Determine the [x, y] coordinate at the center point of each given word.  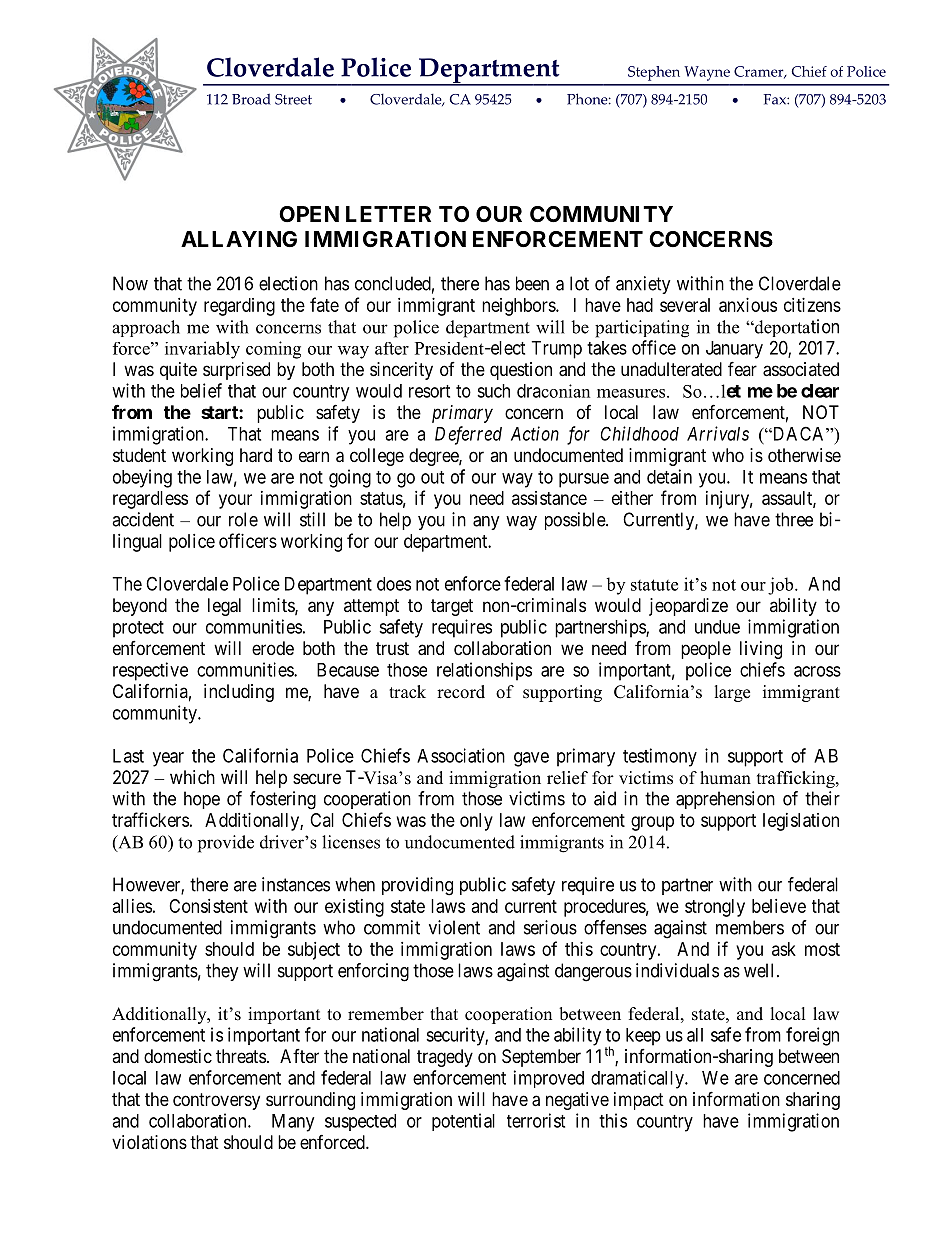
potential [463, 1122]
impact [639, 1101]
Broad [251, 99]
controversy [216, 1101]
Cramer [760, 72]
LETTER [388, 214]
